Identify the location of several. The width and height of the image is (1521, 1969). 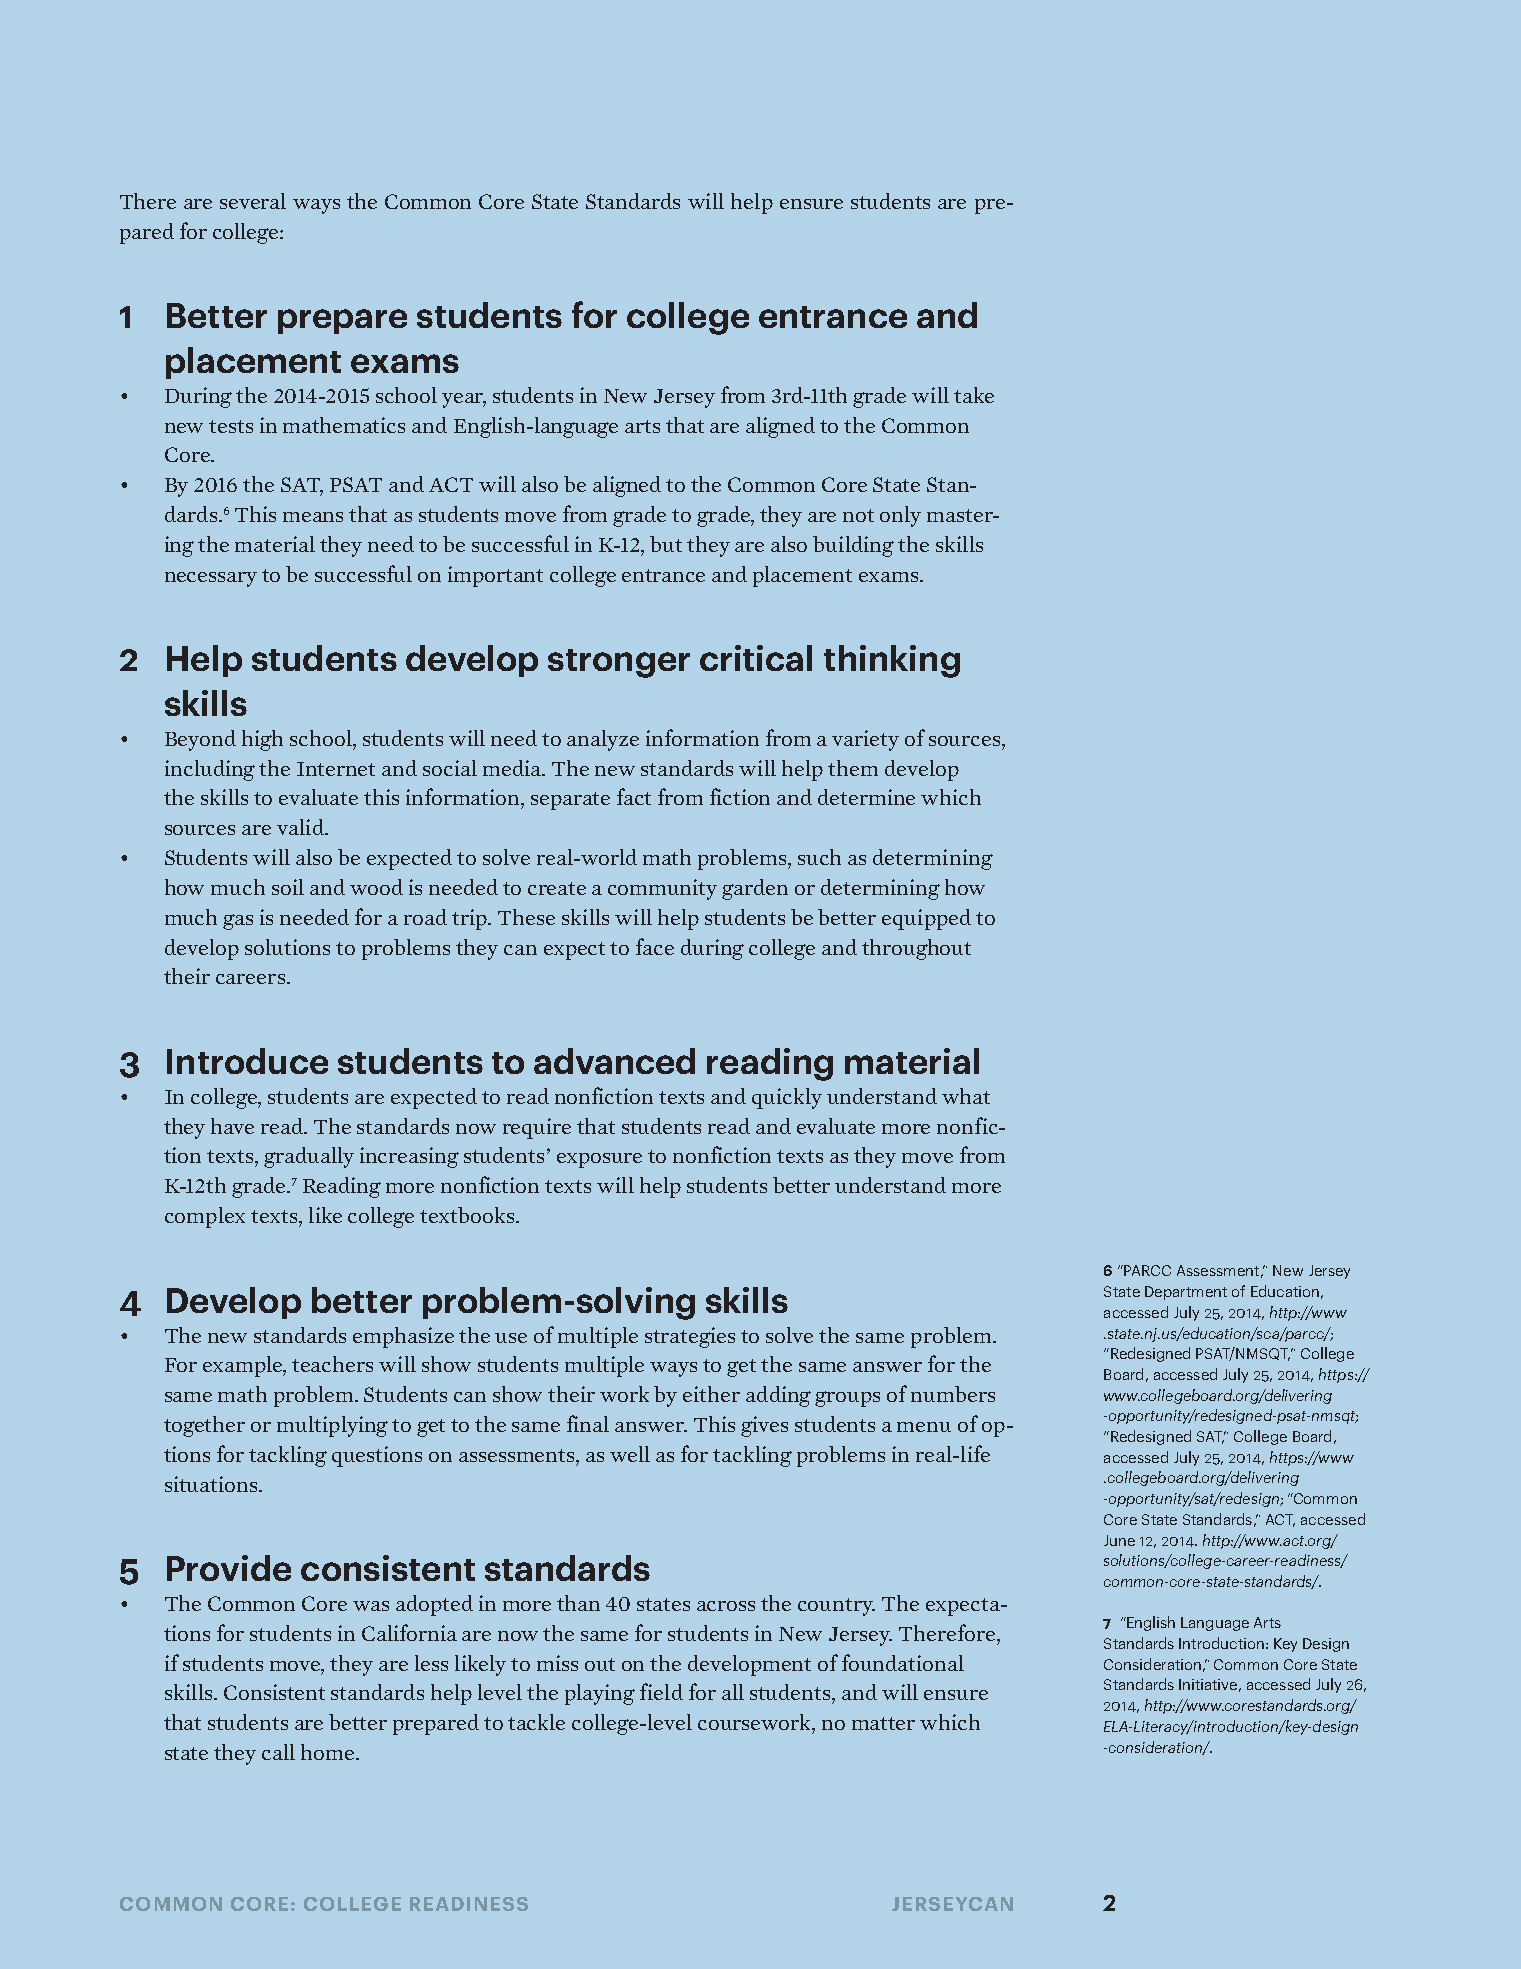
(253, 201).
